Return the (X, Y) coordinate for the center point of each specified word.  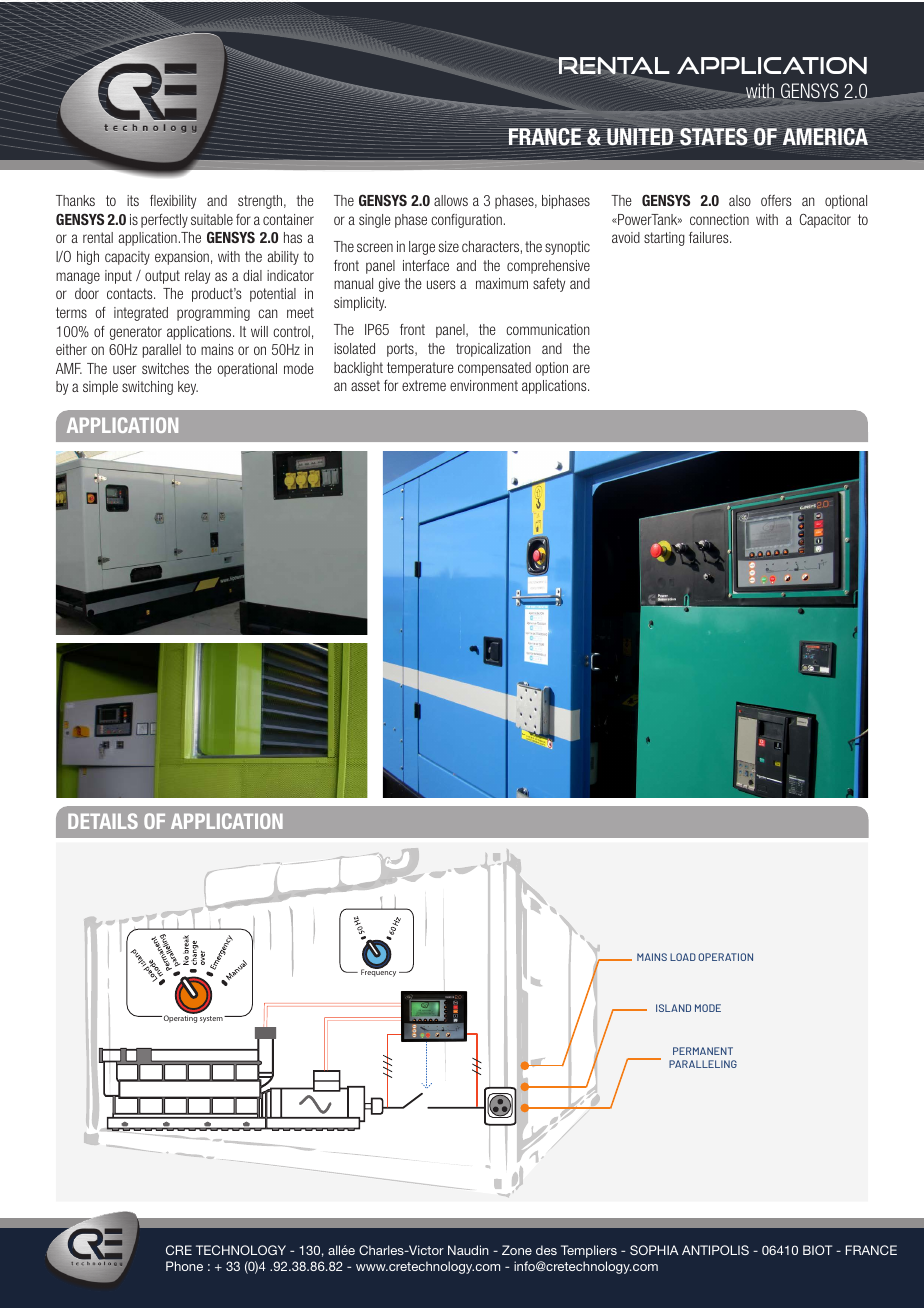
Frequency (378, 972)
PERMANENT (703, 1051)
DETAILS (103, 821)
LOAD (683, 957)
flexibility (173, 202)
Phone (184, 1266)
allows (451, 200)
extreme (424, 385)
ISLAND (673, 1008)
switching (147, 388)
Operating (179, 1018)
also (740, 200)
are (581, 368)
